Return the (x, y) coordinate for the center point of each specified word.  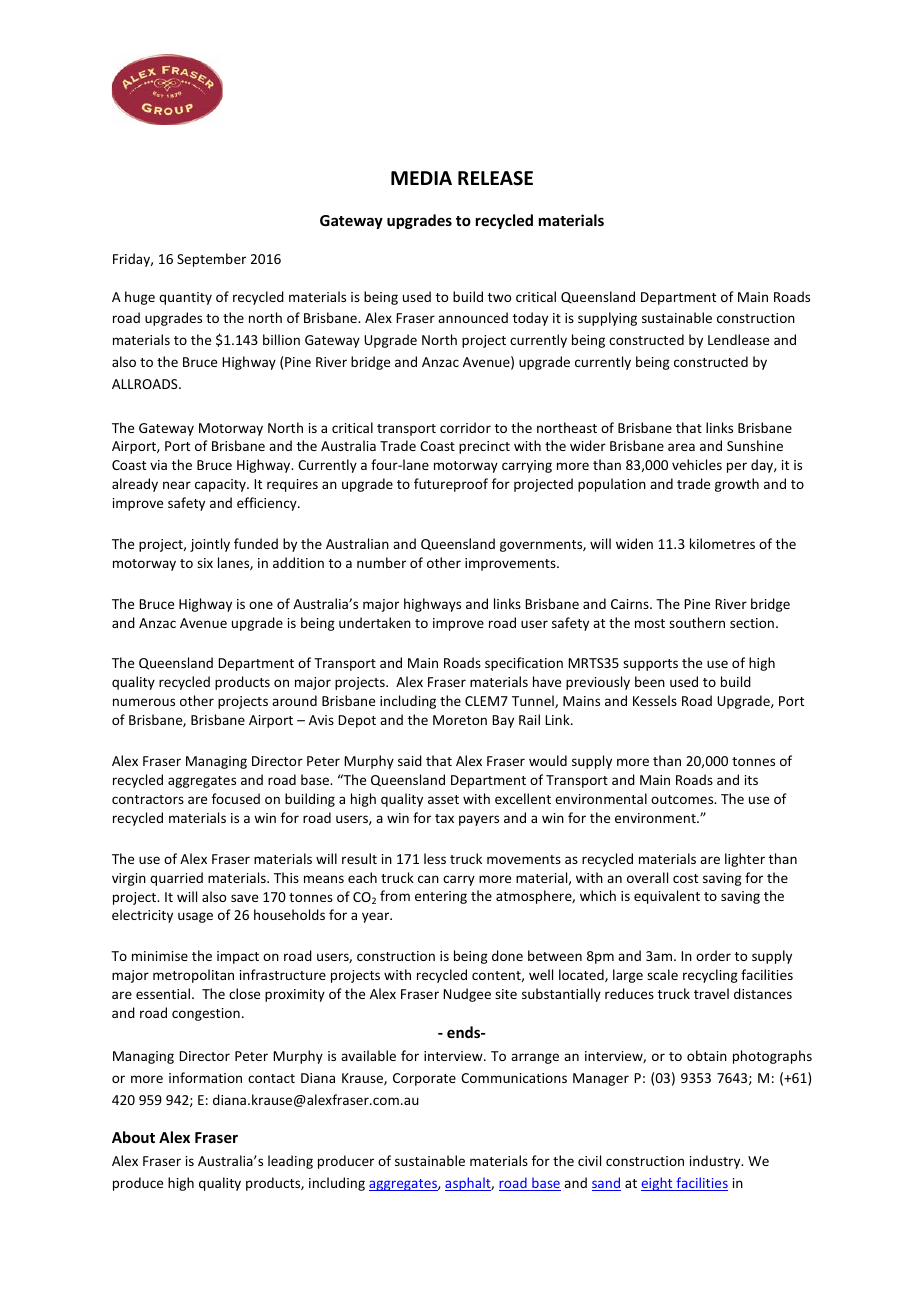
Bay (503, 721)
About (133, 1137)
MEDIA (421, 178)
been (650, 681)
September (211, 260)
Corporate (424, 1079)
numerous (144, 702)
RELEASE (495, 178)
